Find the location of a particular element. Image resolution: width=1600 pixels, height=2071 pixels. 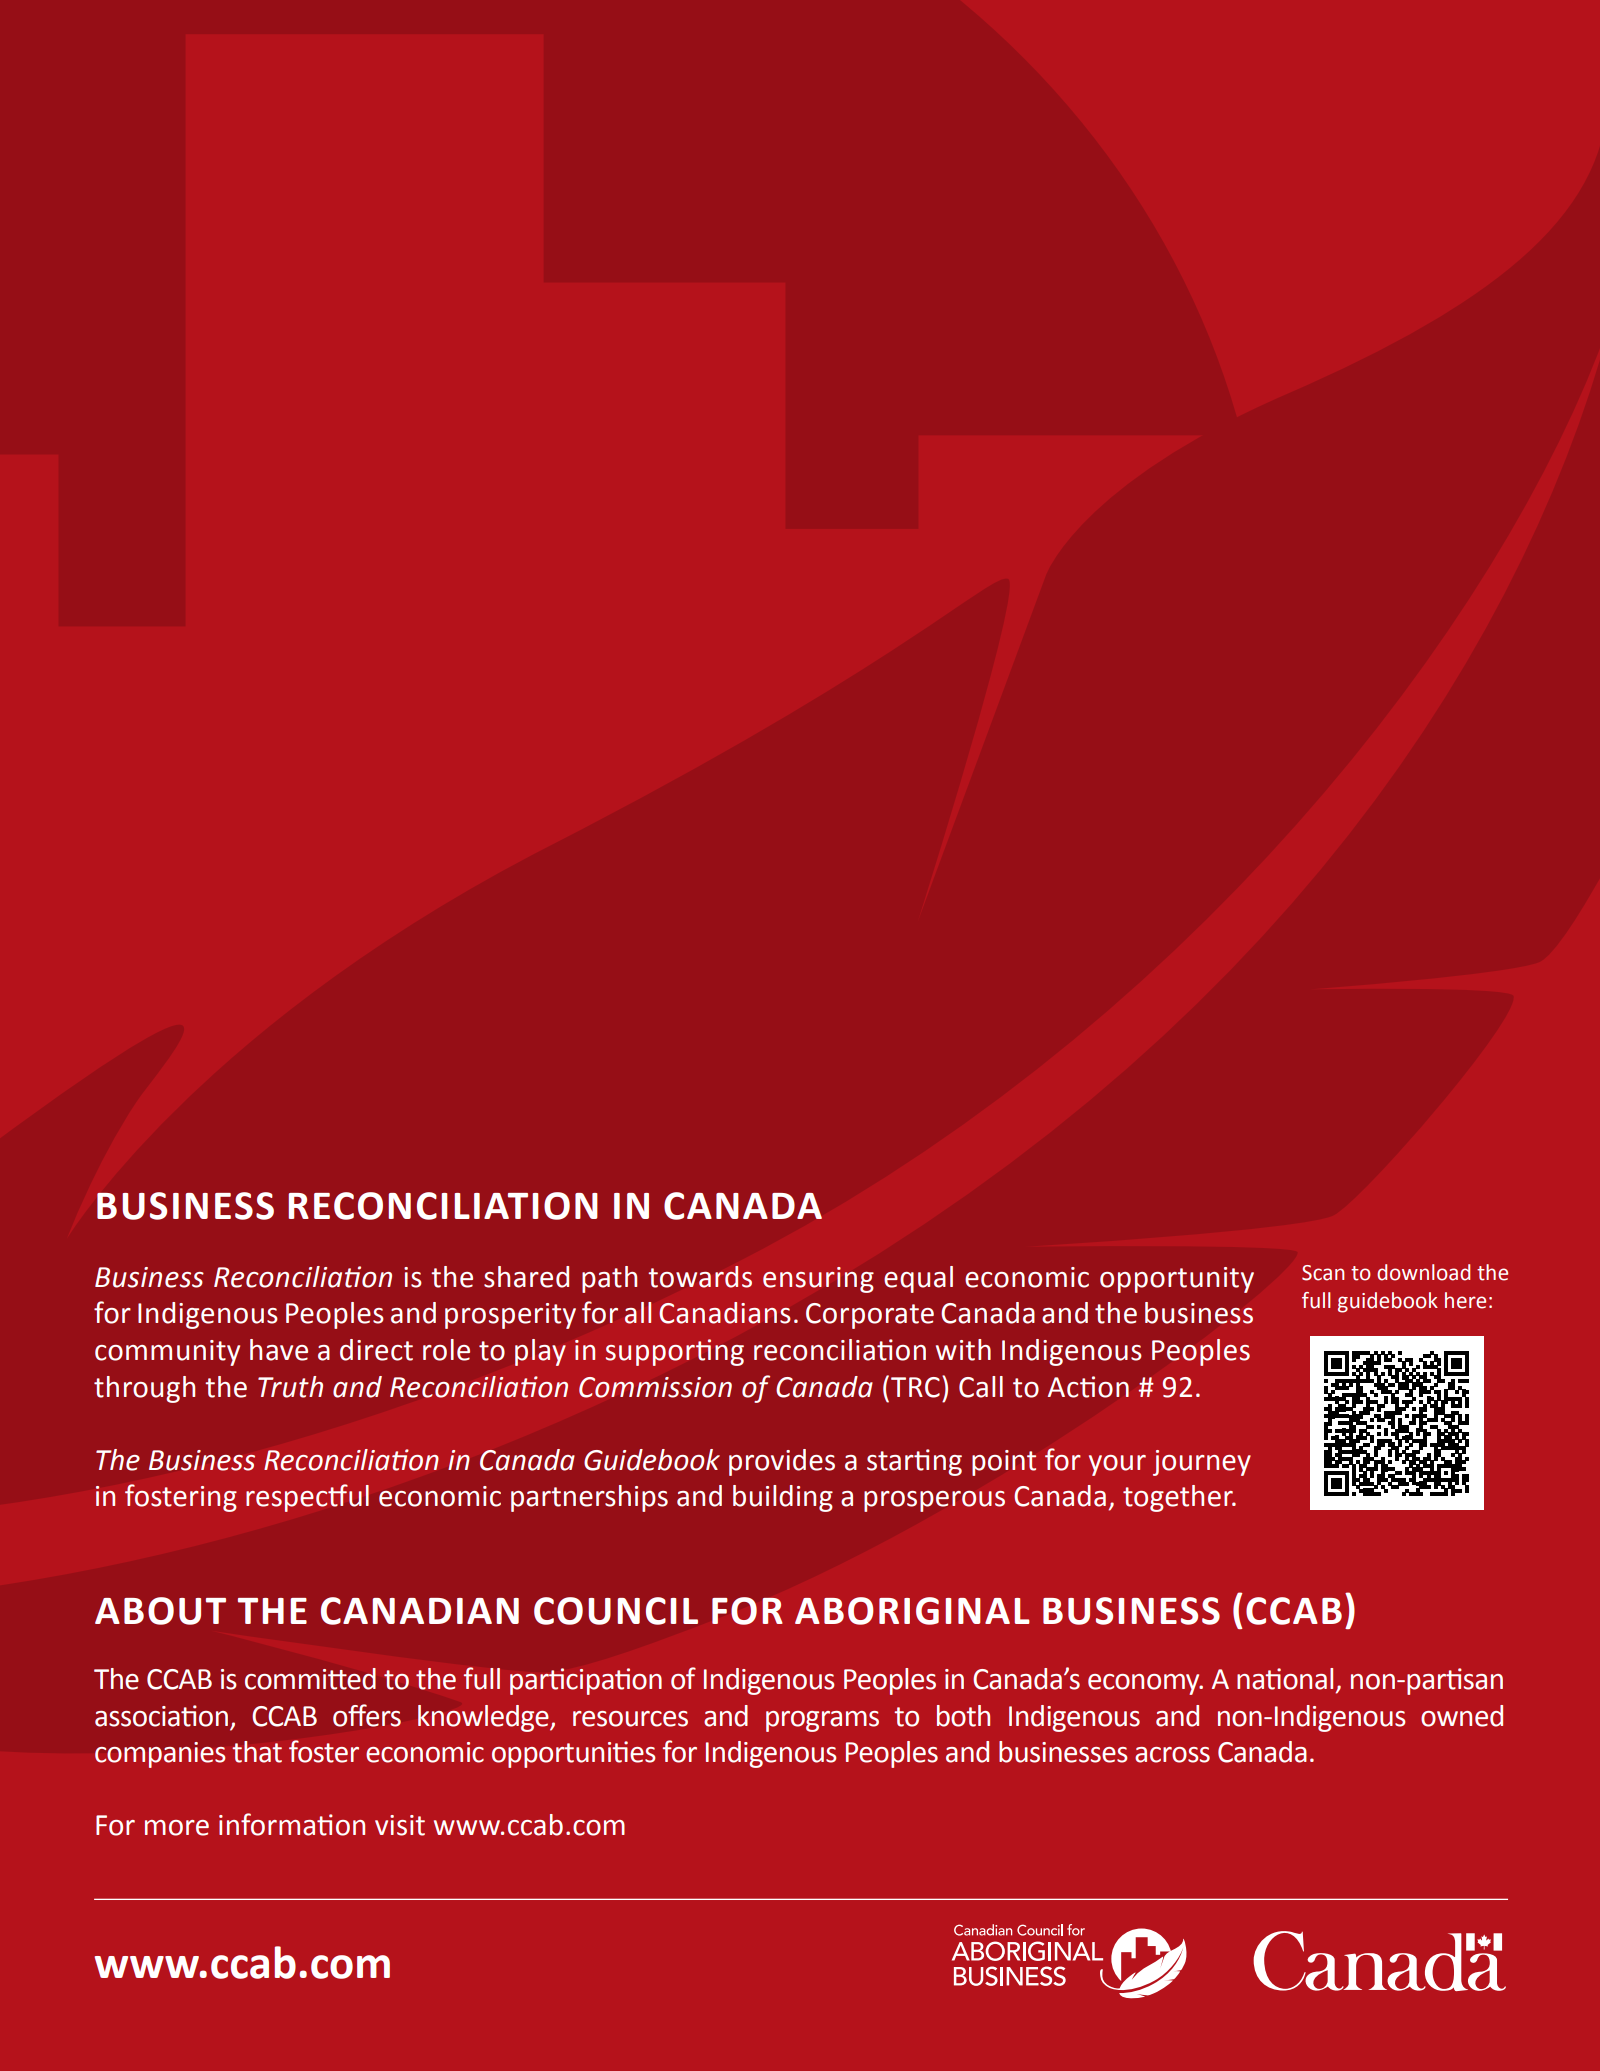

provides is located at coordinates (782, 1462).
